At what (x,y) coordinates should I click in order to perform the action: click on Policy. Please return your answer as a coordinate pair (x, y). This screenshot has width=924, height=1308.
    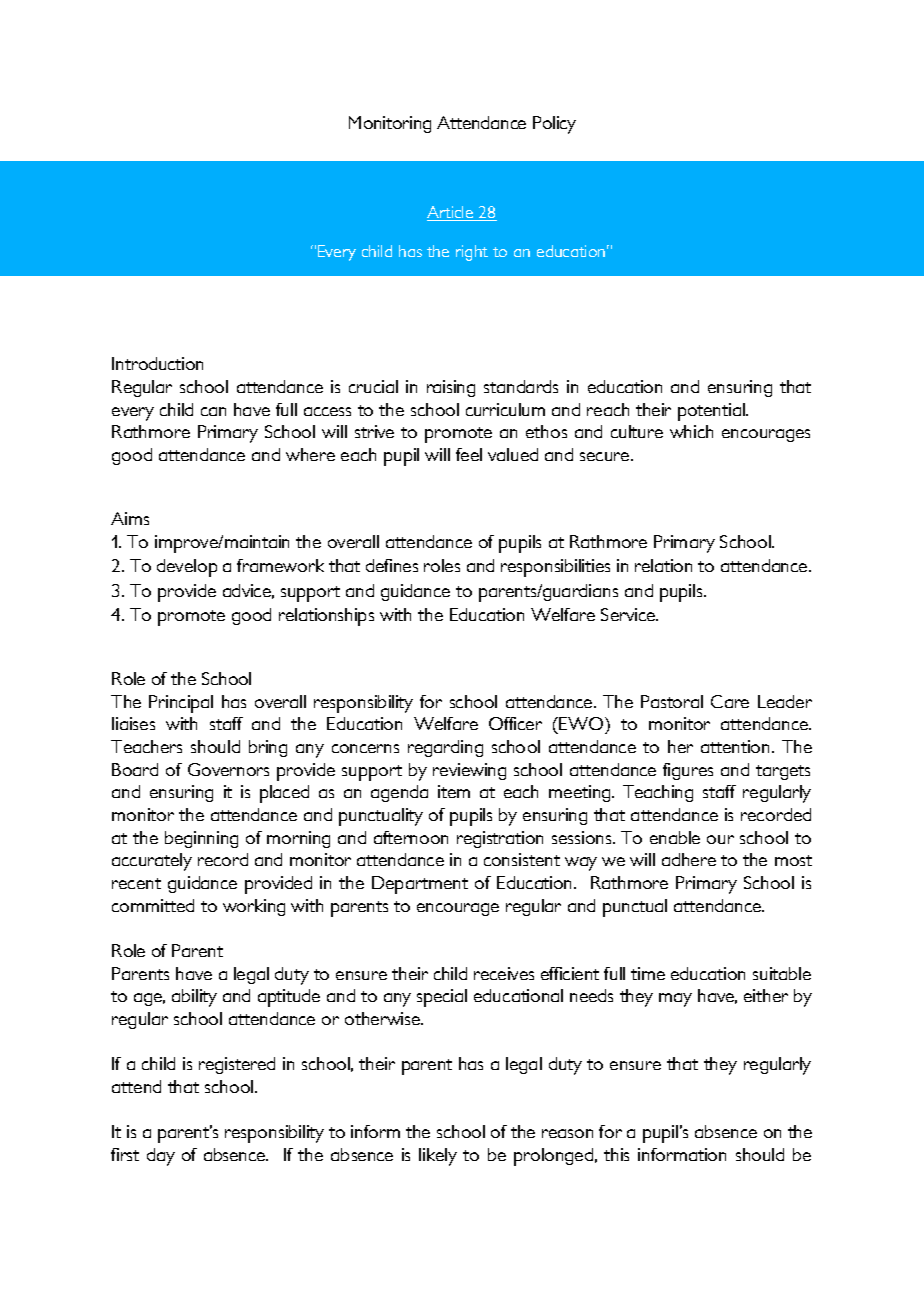
    Looking at the image, I should click on (554, 125).
